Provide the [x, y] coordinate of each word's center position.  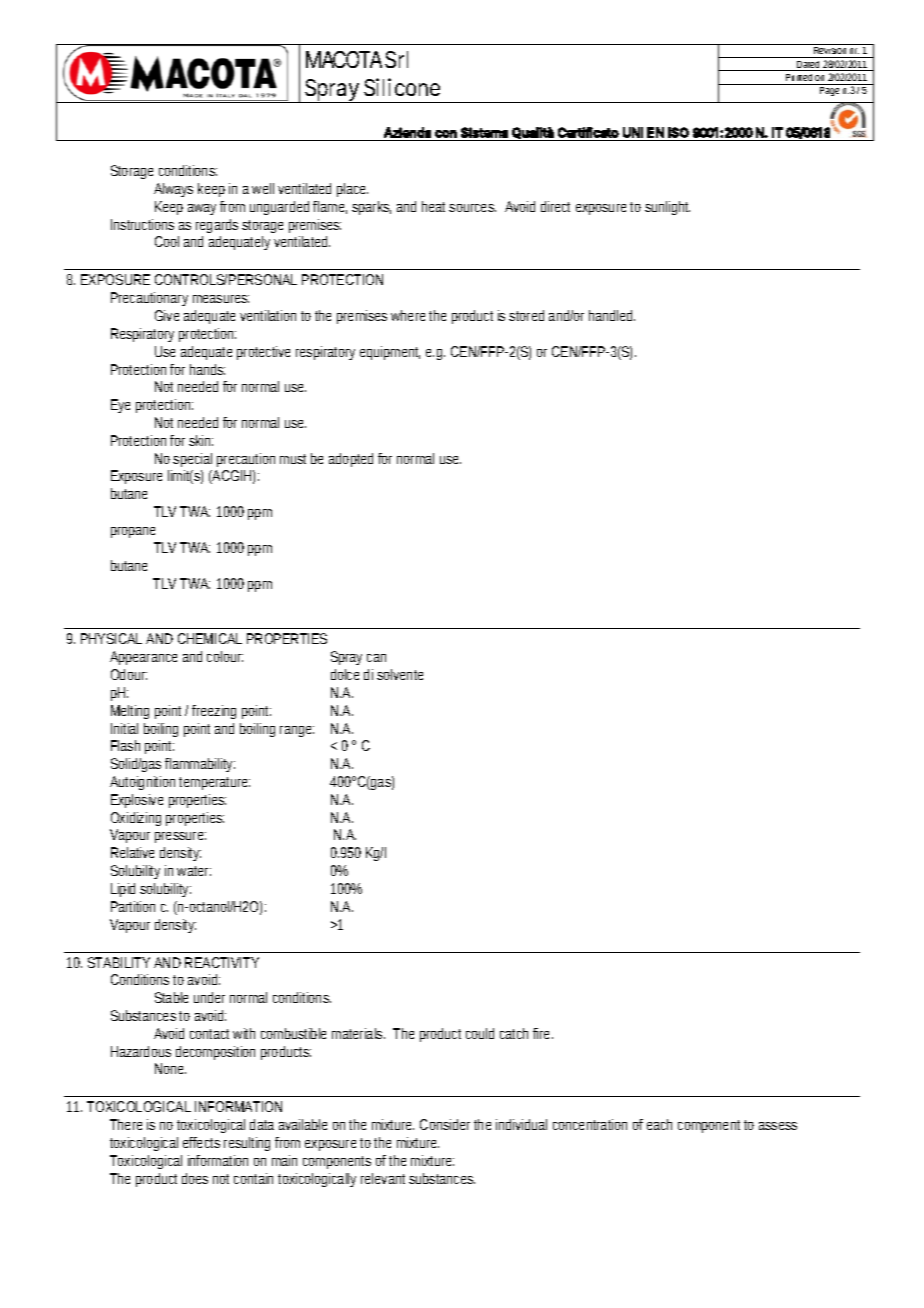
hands [207, 369]
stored [526, 315]
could [480, 1033]
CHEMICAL [210, 638]
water [194, 871]
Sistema [484, 132]
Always [173, 190]
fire [541, 1033]
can [376, 658]
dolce [345, 674]
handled [612, 315]
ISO [678, 132]
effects [201, 1142]
